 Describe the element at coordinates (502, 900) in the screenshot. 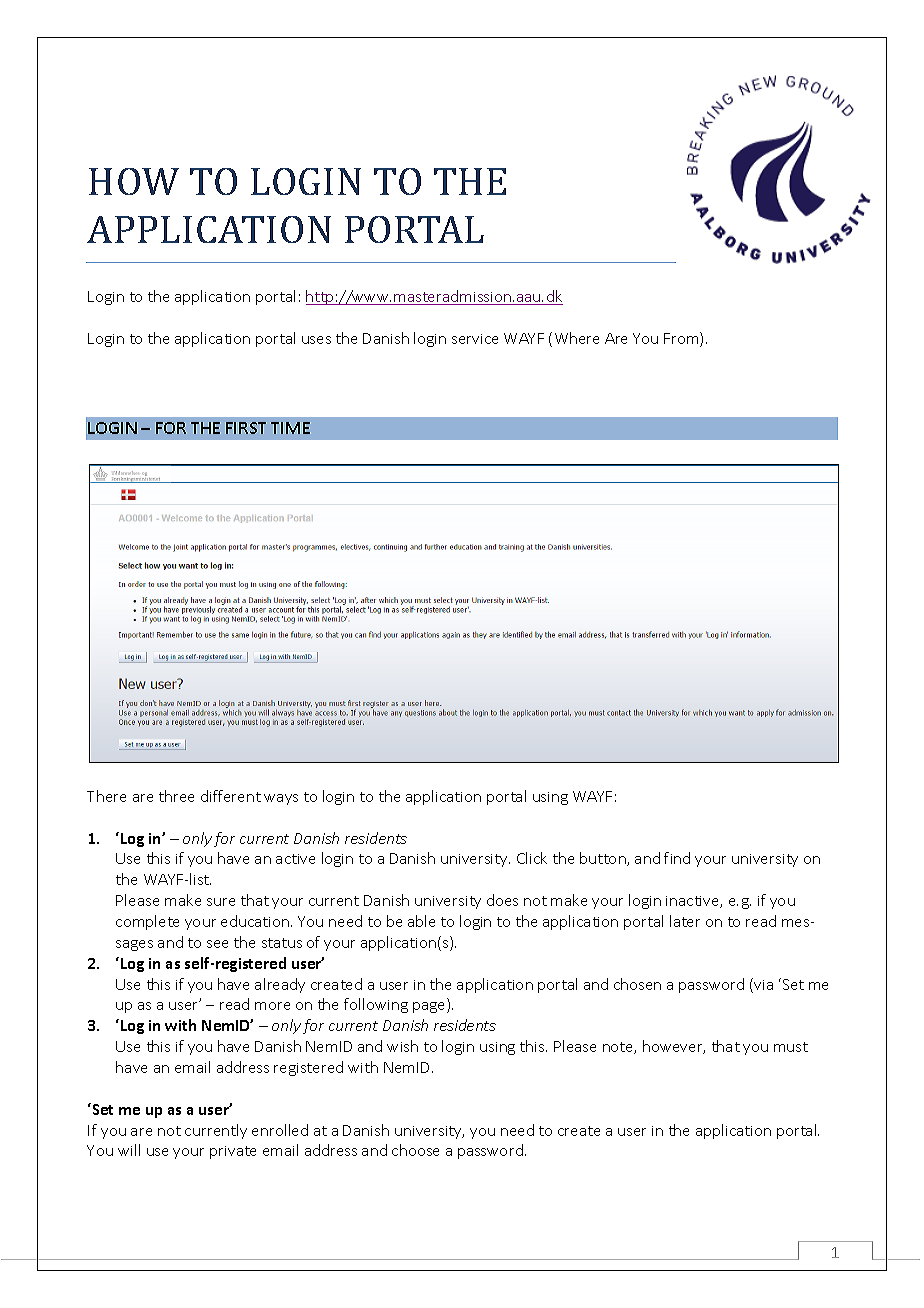

I see `does` at that location.
